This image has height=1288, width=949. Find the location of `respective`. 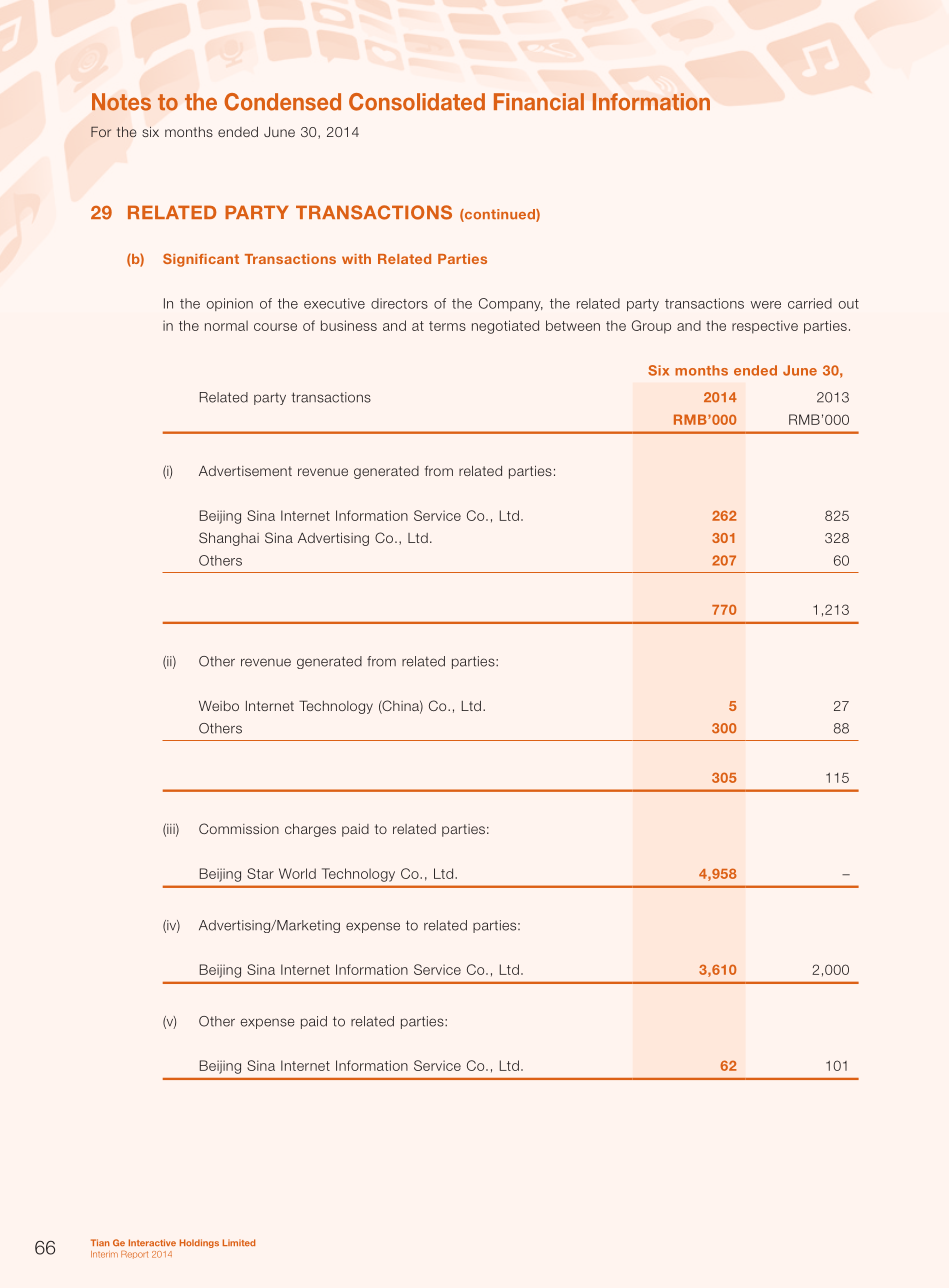

respective is located at coordinates (765, 327).
